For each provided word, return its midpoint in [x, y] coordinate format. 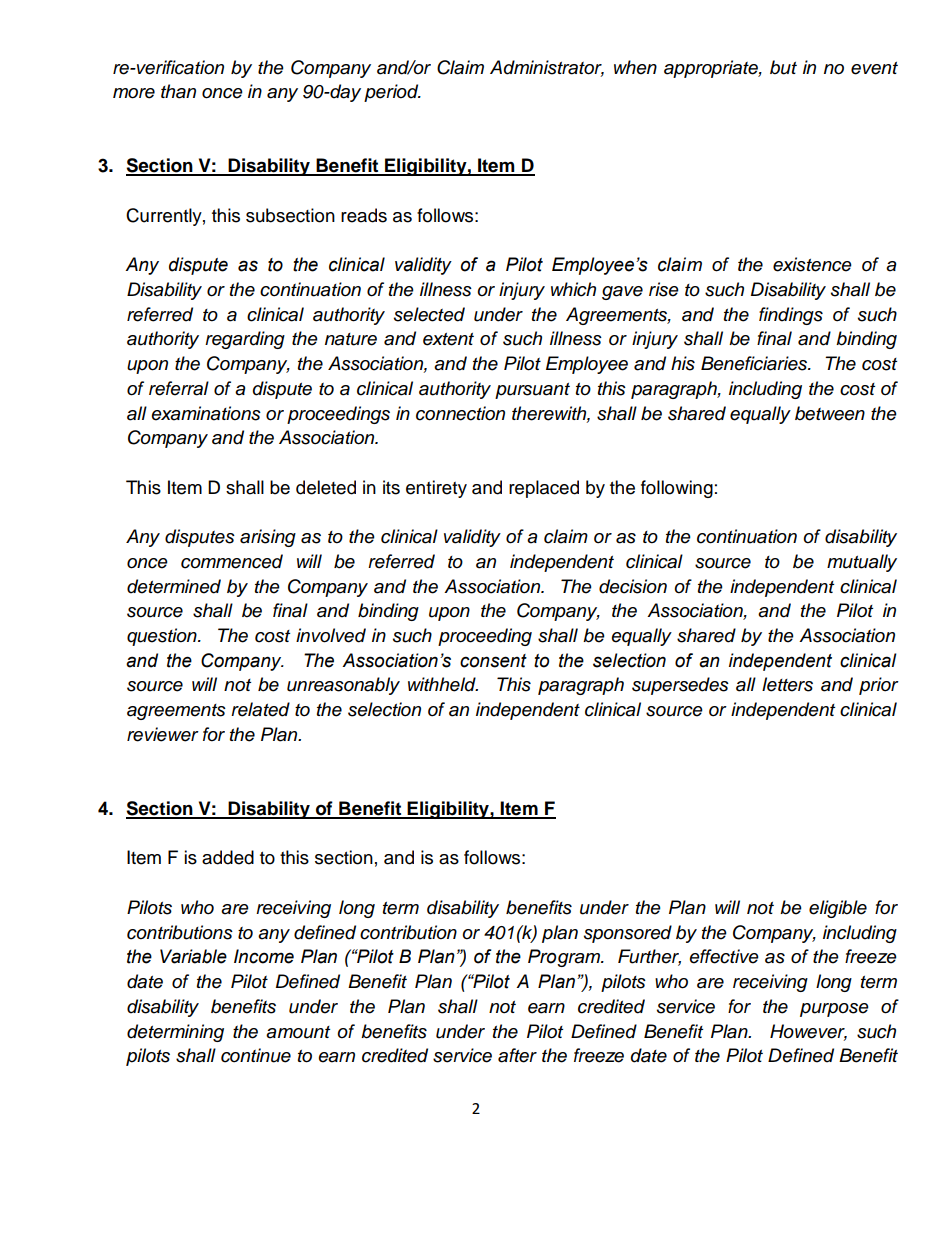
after [517, 1055]
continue [256, 1055]
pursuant [532, 391]
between [830, 413]
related [260, 709]
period [392, 93]
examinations [206, 413]
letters [787, 684]
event [874, 68]
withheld [443, 684]
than [178, 91]
